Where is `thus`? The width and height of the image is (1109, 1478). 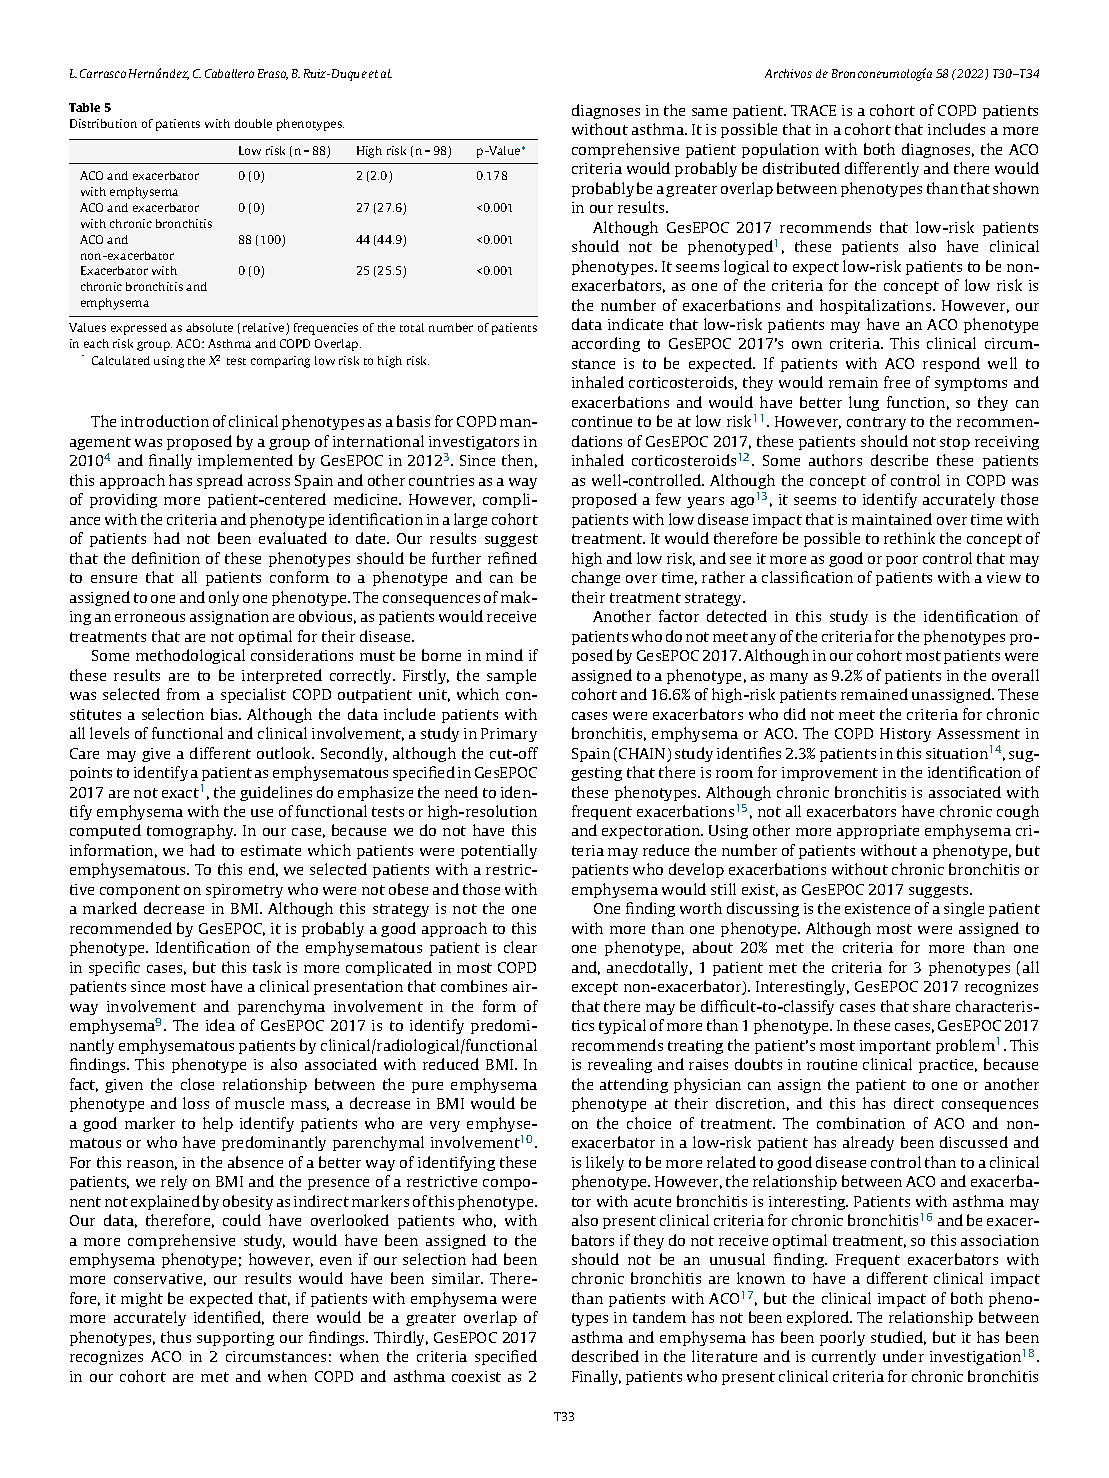 thus is located at coordinates (176, 1337).
